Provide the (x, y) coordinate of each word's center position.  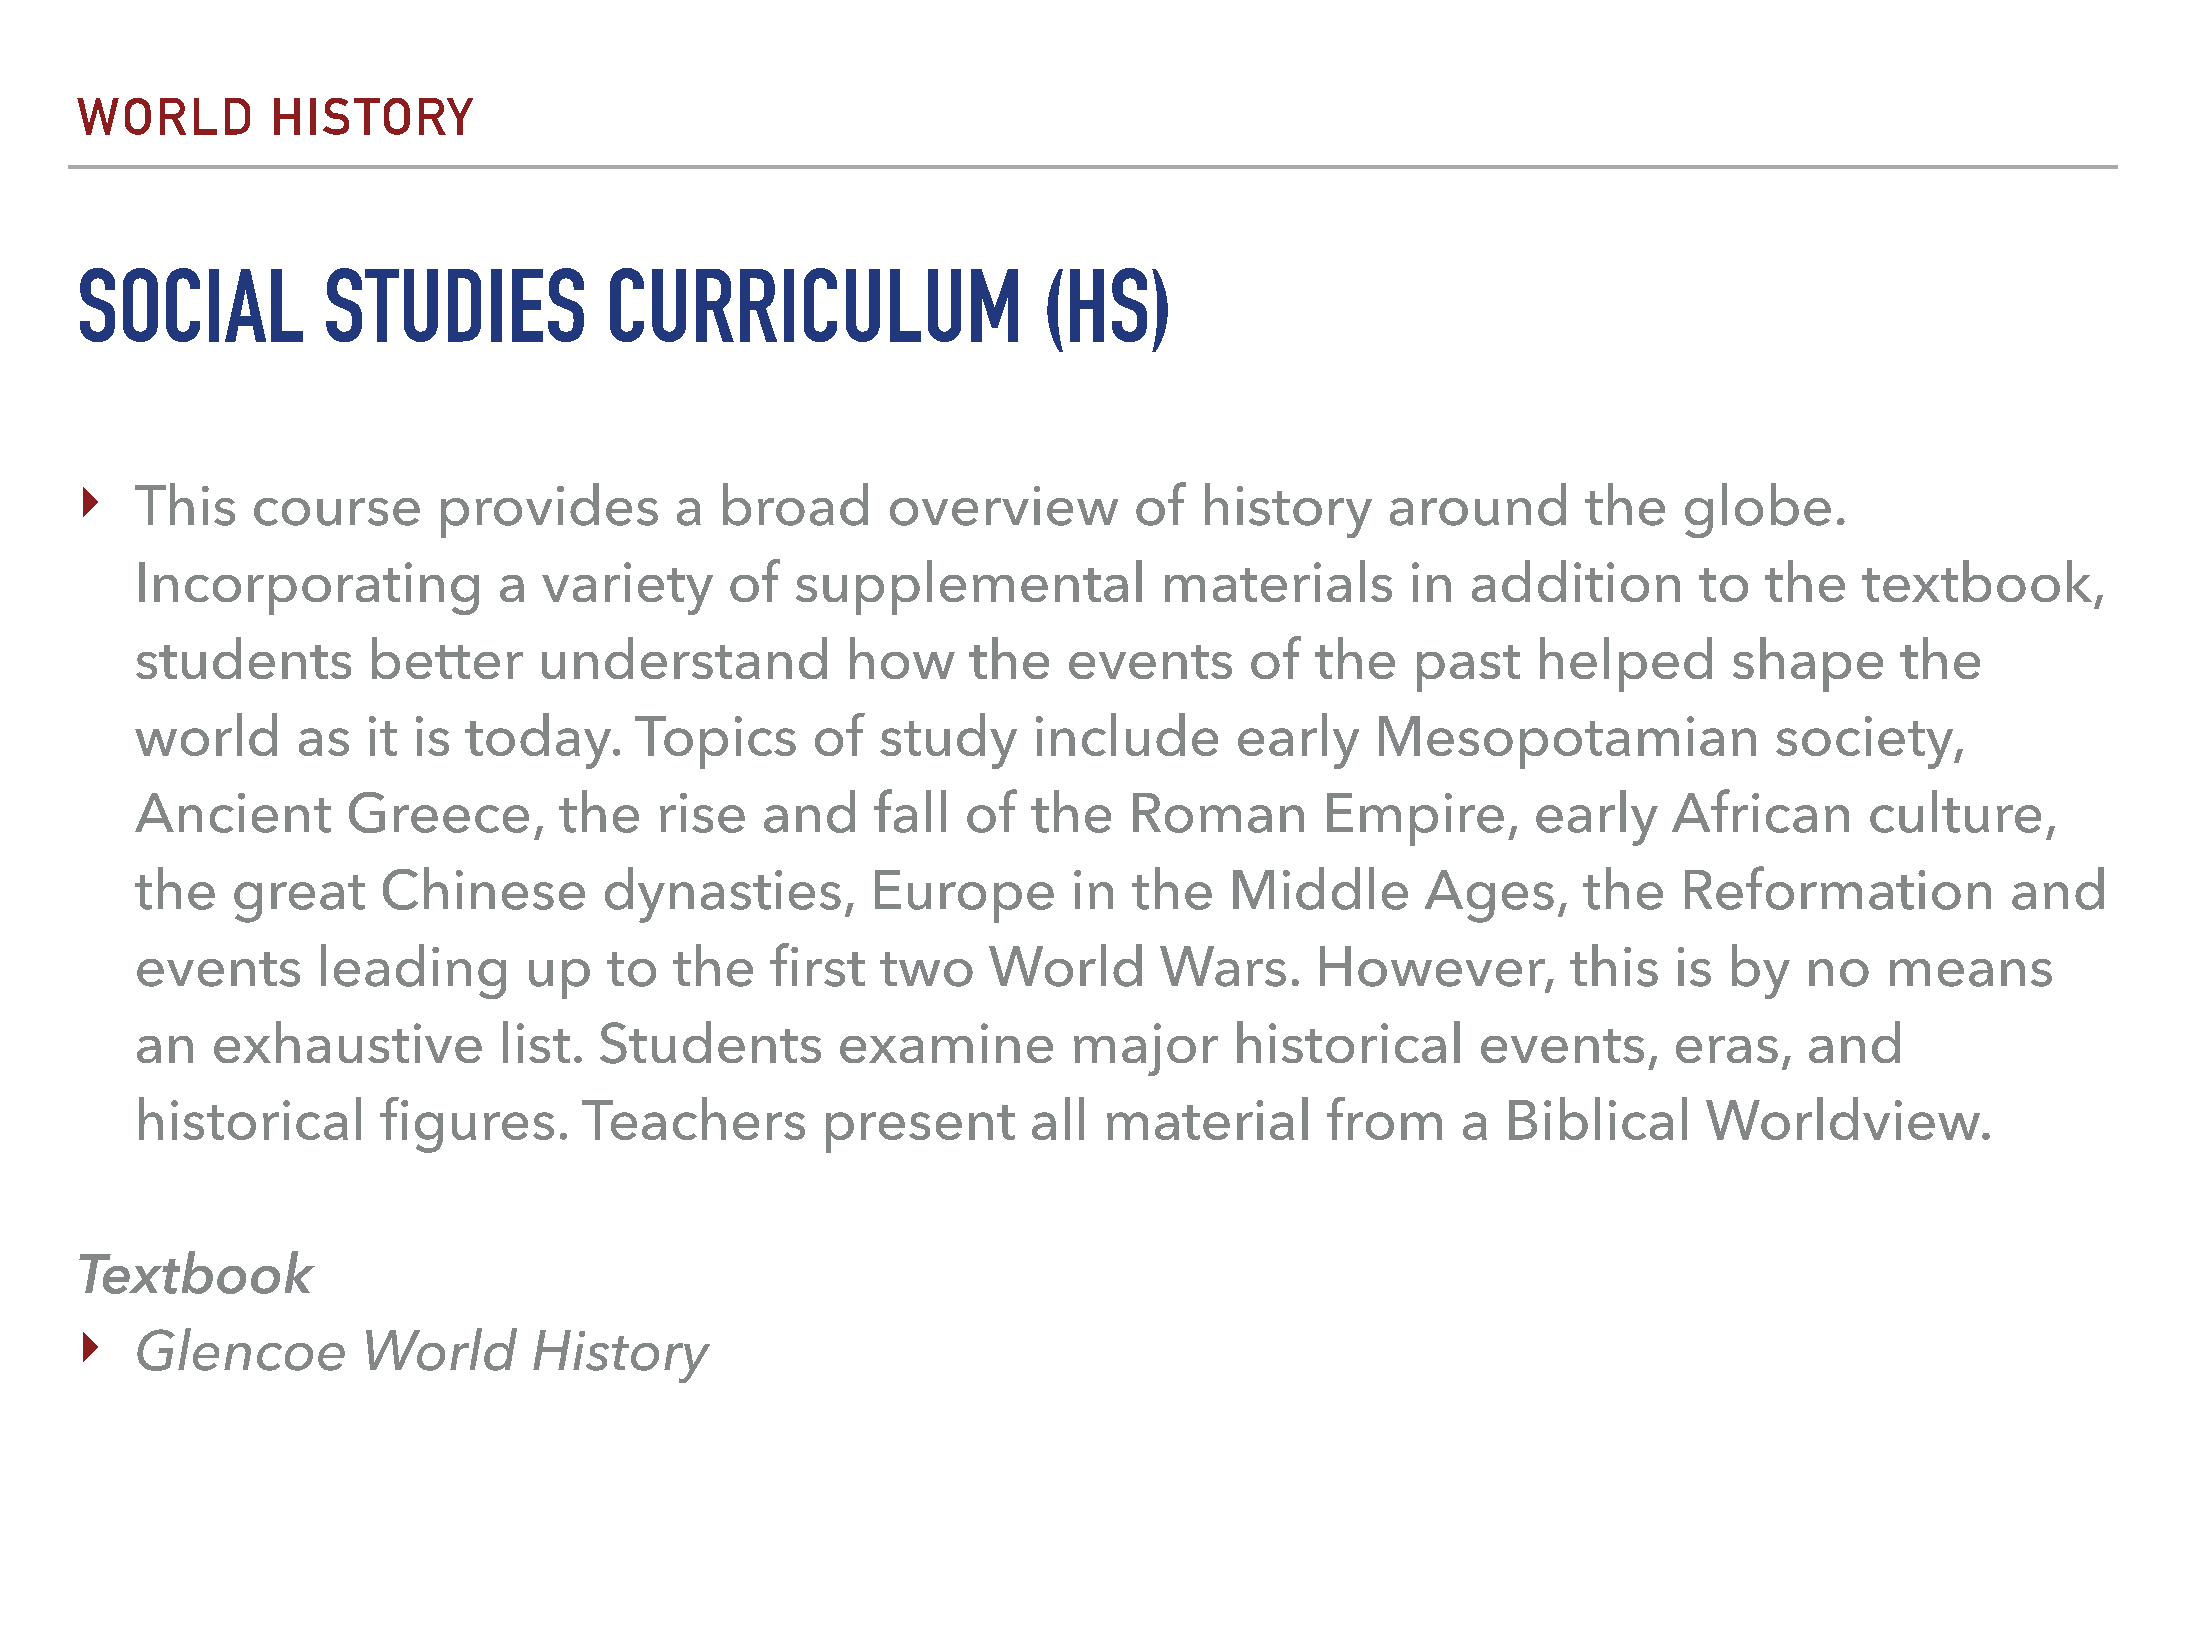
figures (467, 1125)
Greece (439, 812)
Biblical (1598, 1118)
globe (1758, 510)
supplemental (969, 587)
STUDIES (455, 305)
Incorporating (309, 588)
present (920, 1129)
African (1760, 811)
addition (1576, 581)
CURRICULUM (814, 305)
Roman (1218, 813)
